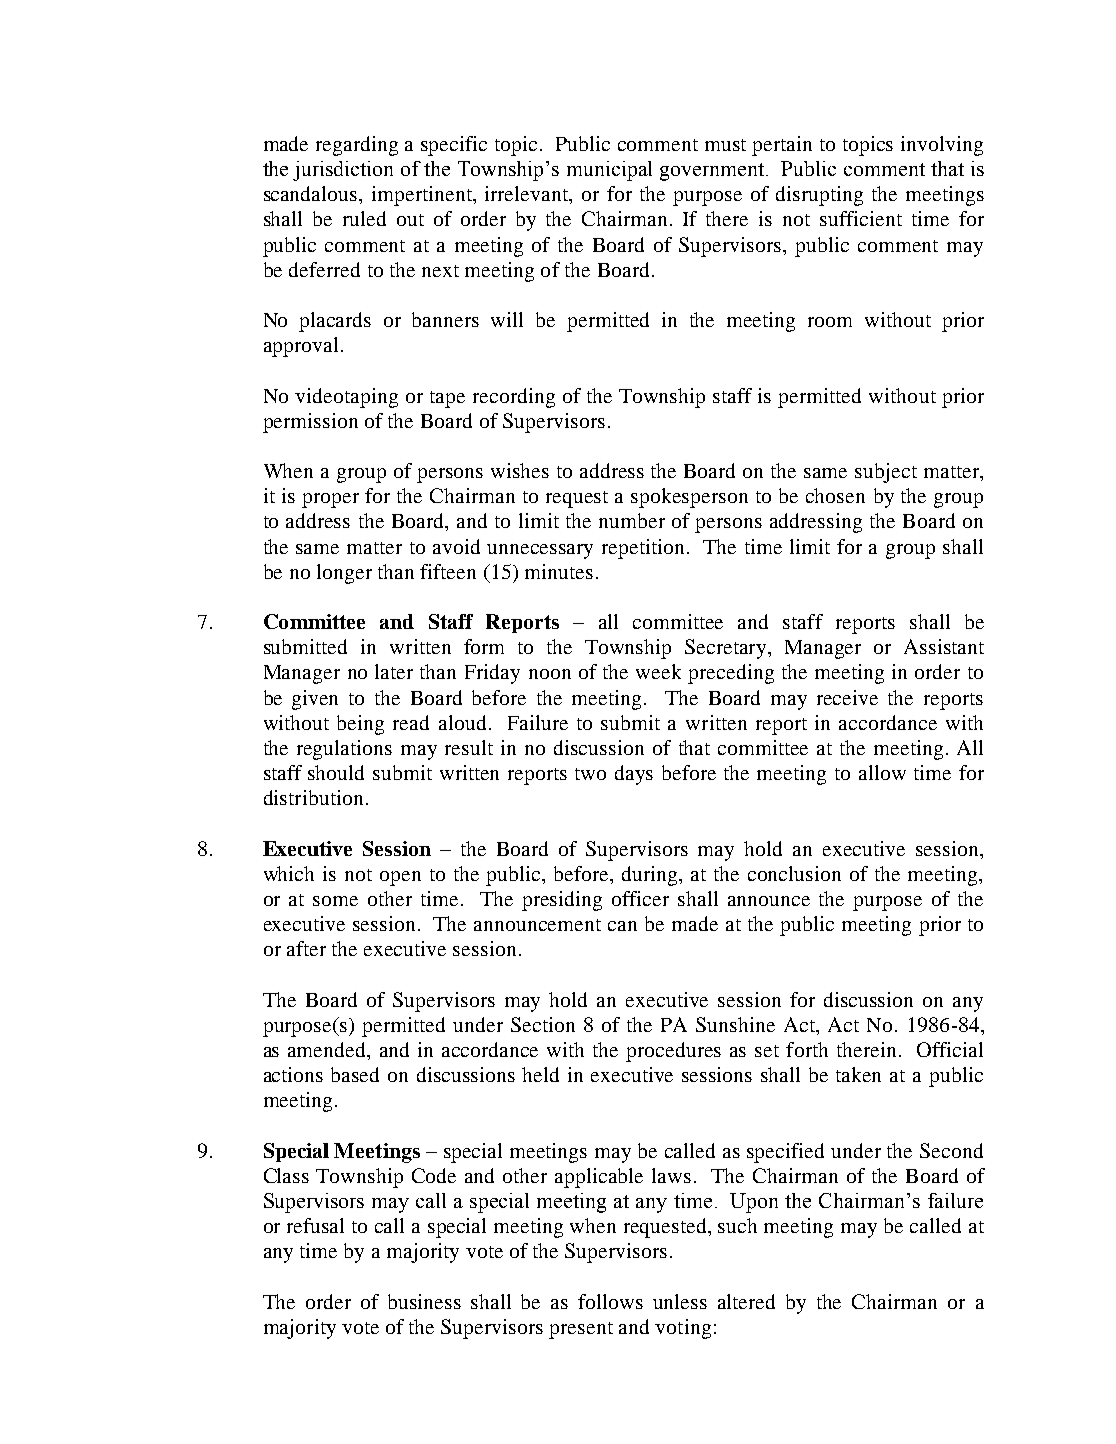 This page has height=1444, width=1116. Describe the element at coordinates (609, 171) in the page. I see `municipal` at that location.
